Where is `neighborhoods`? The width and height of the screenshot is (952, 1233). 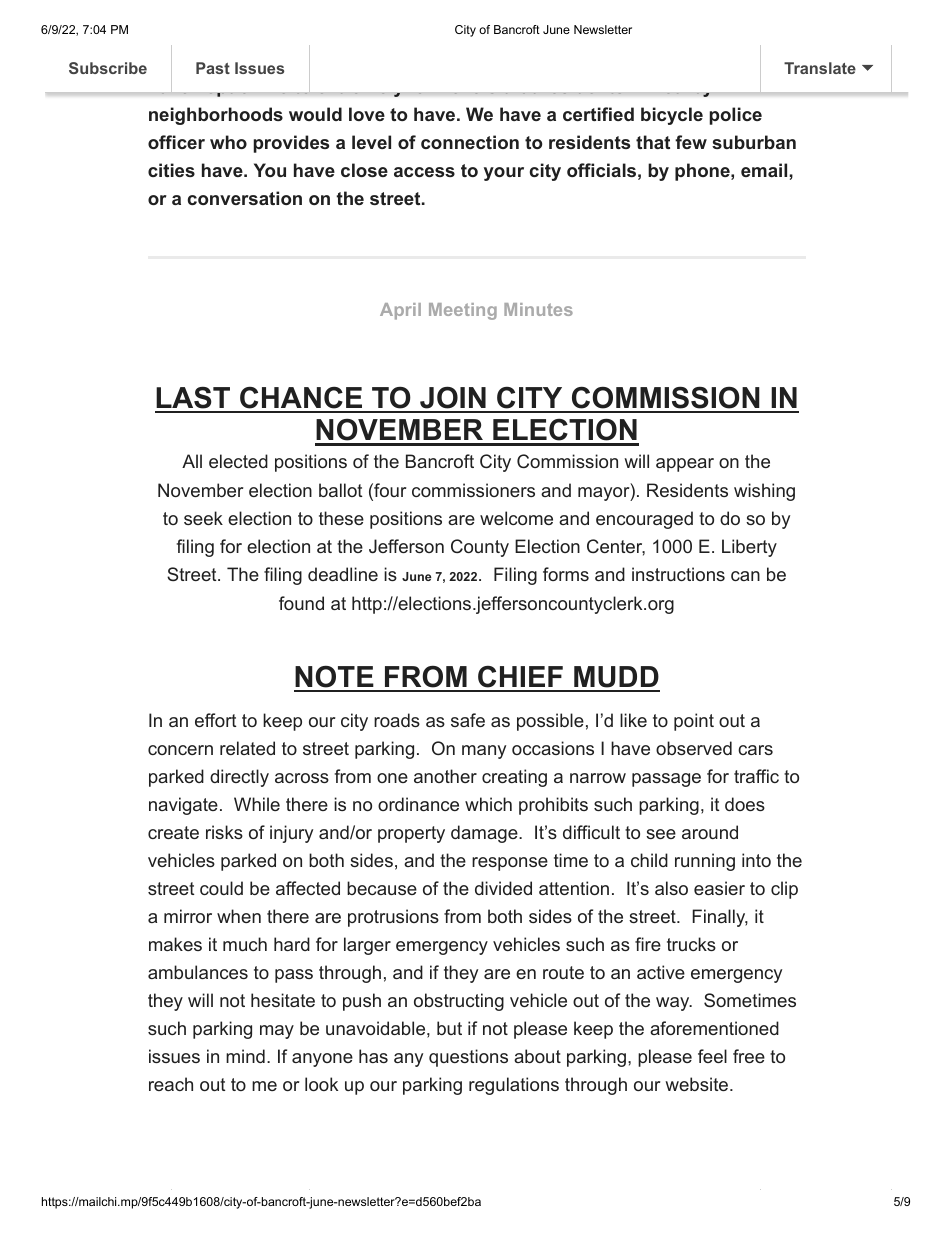
neighborhoods is located at coordinates (216, 116).
